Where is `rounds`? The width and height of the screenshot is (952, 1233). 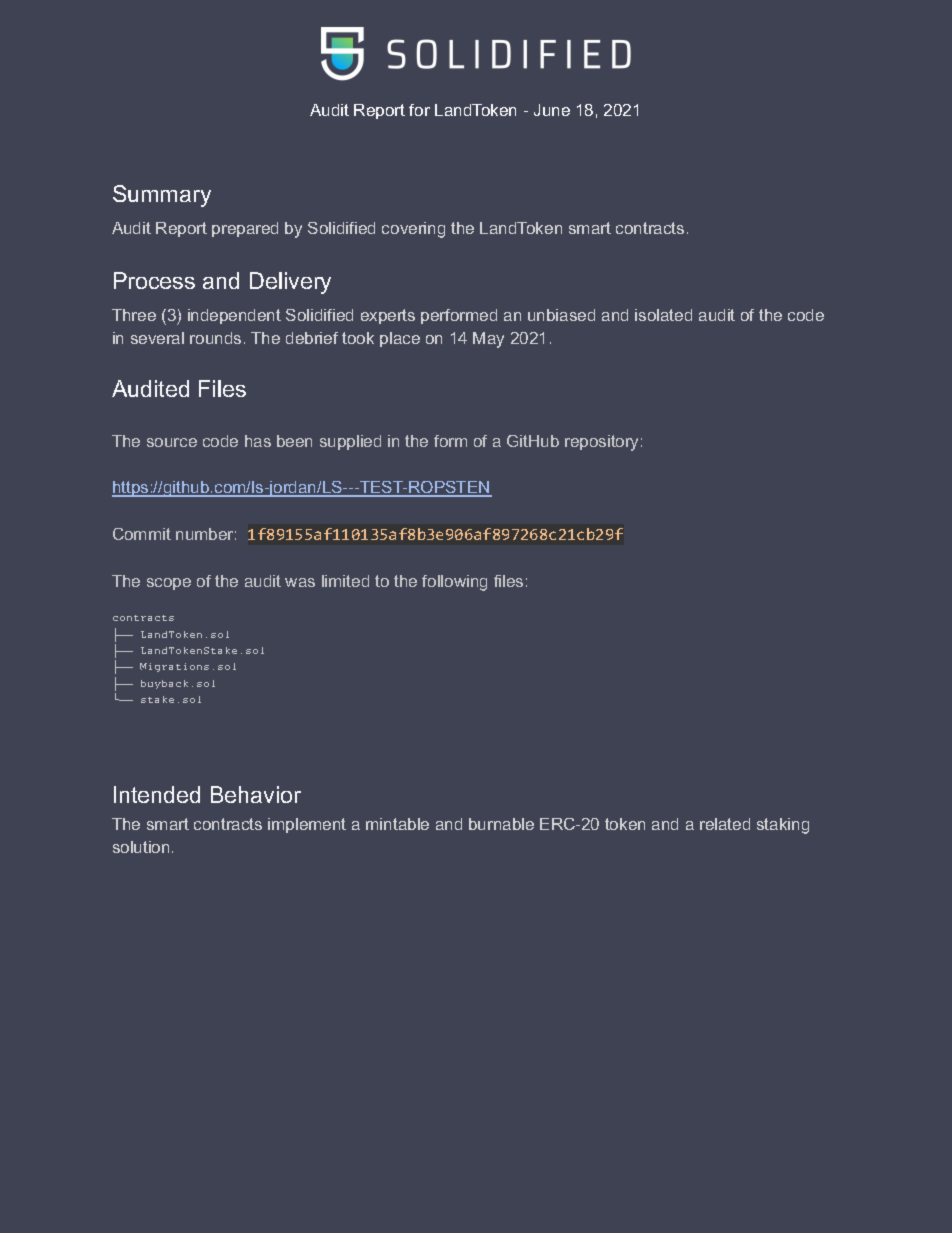
rounds is located at coordinates (215, 338).
